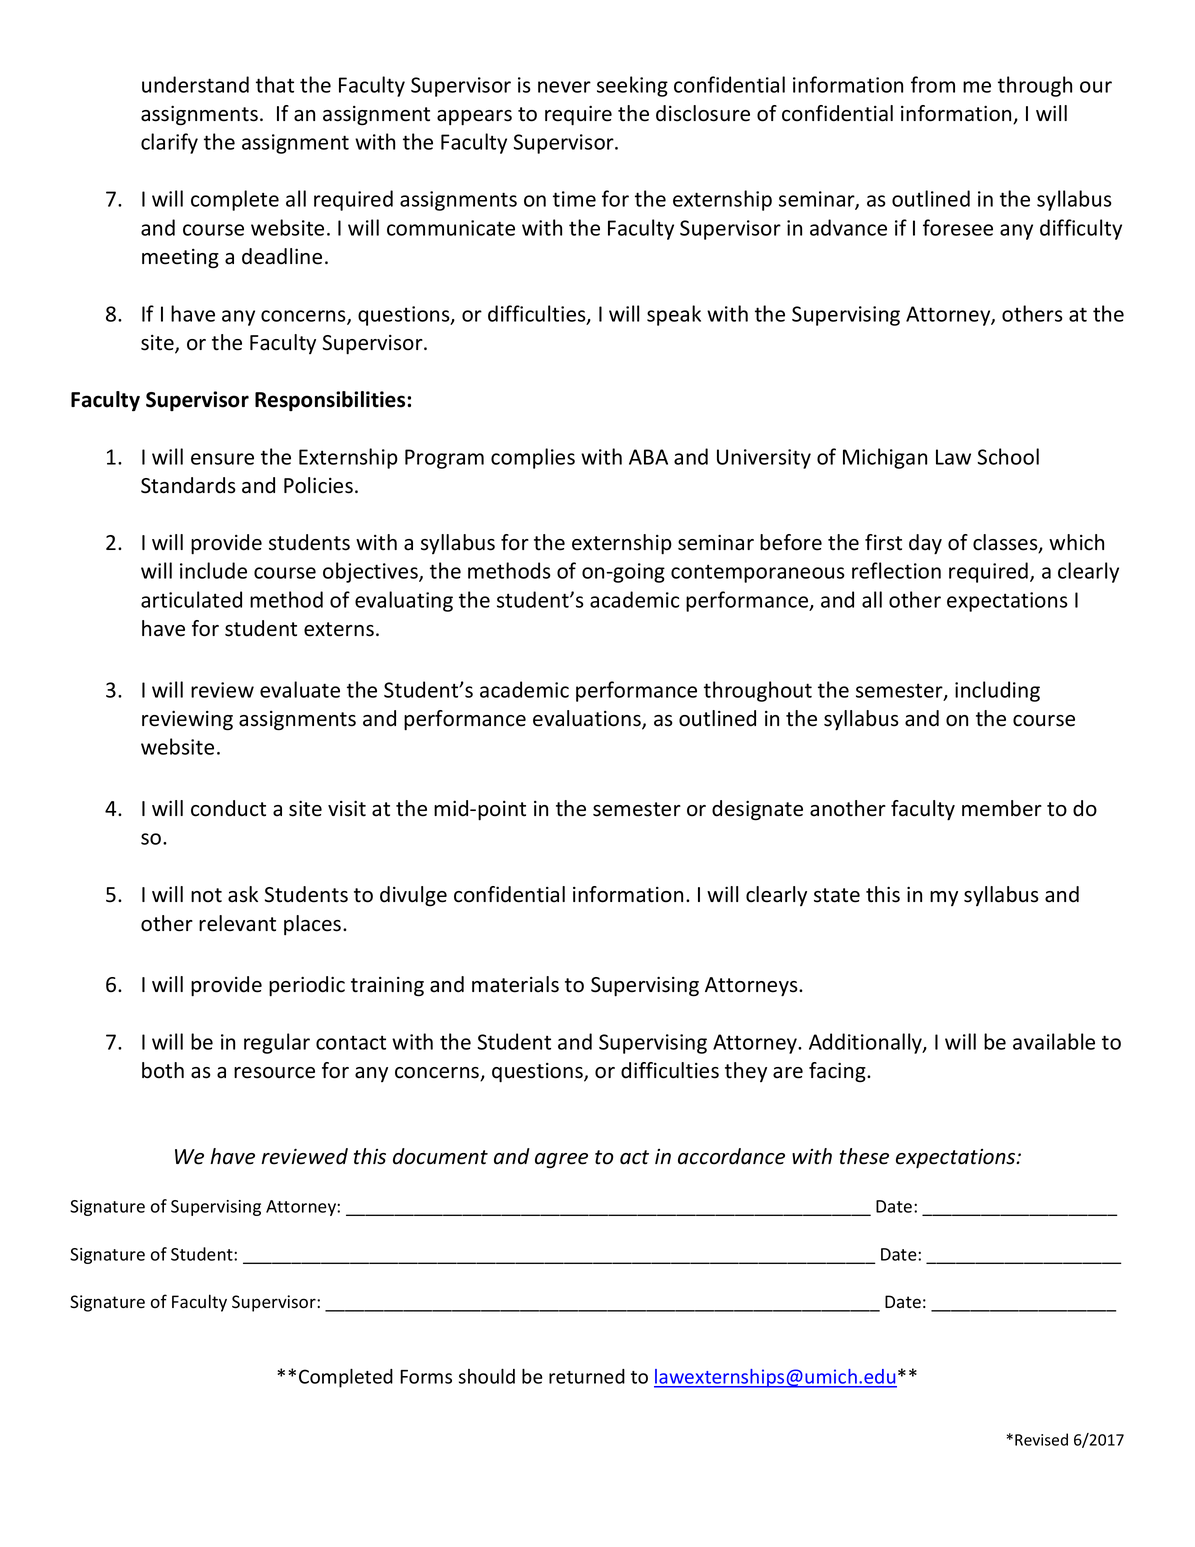 Image resolution: width=1195 pixels, height=1547 pixels. What do you see at coordinates (426, 1377) in the screenshot?
I see `Forms` at bounding box center [426, 1377].
